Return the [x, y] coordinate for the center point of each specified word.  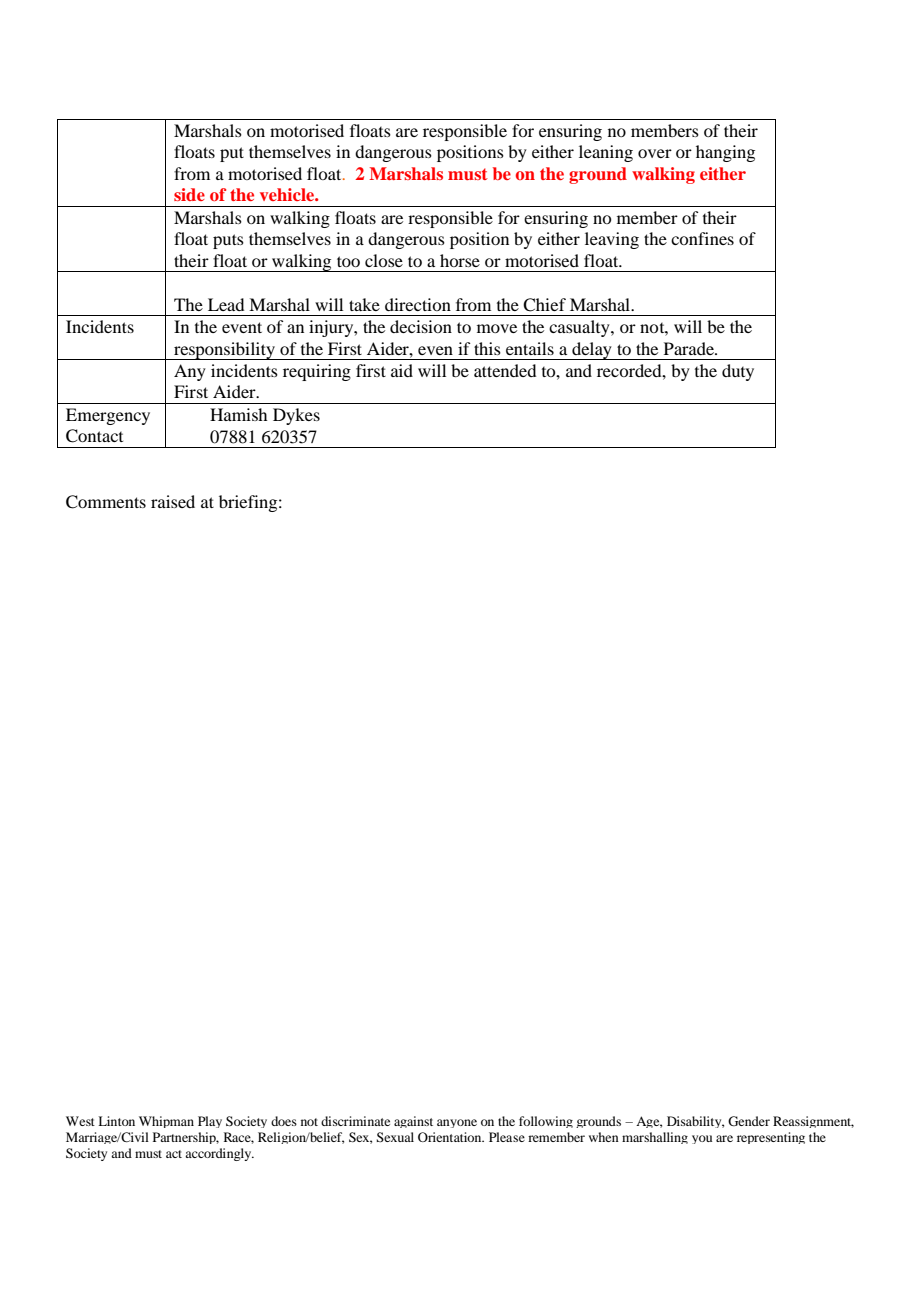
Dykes [296, 416]
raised [173, 501]
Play [210, 1122]
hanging [725, 153]
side [189, 194]
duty [738, 372]
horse [460, 260]
